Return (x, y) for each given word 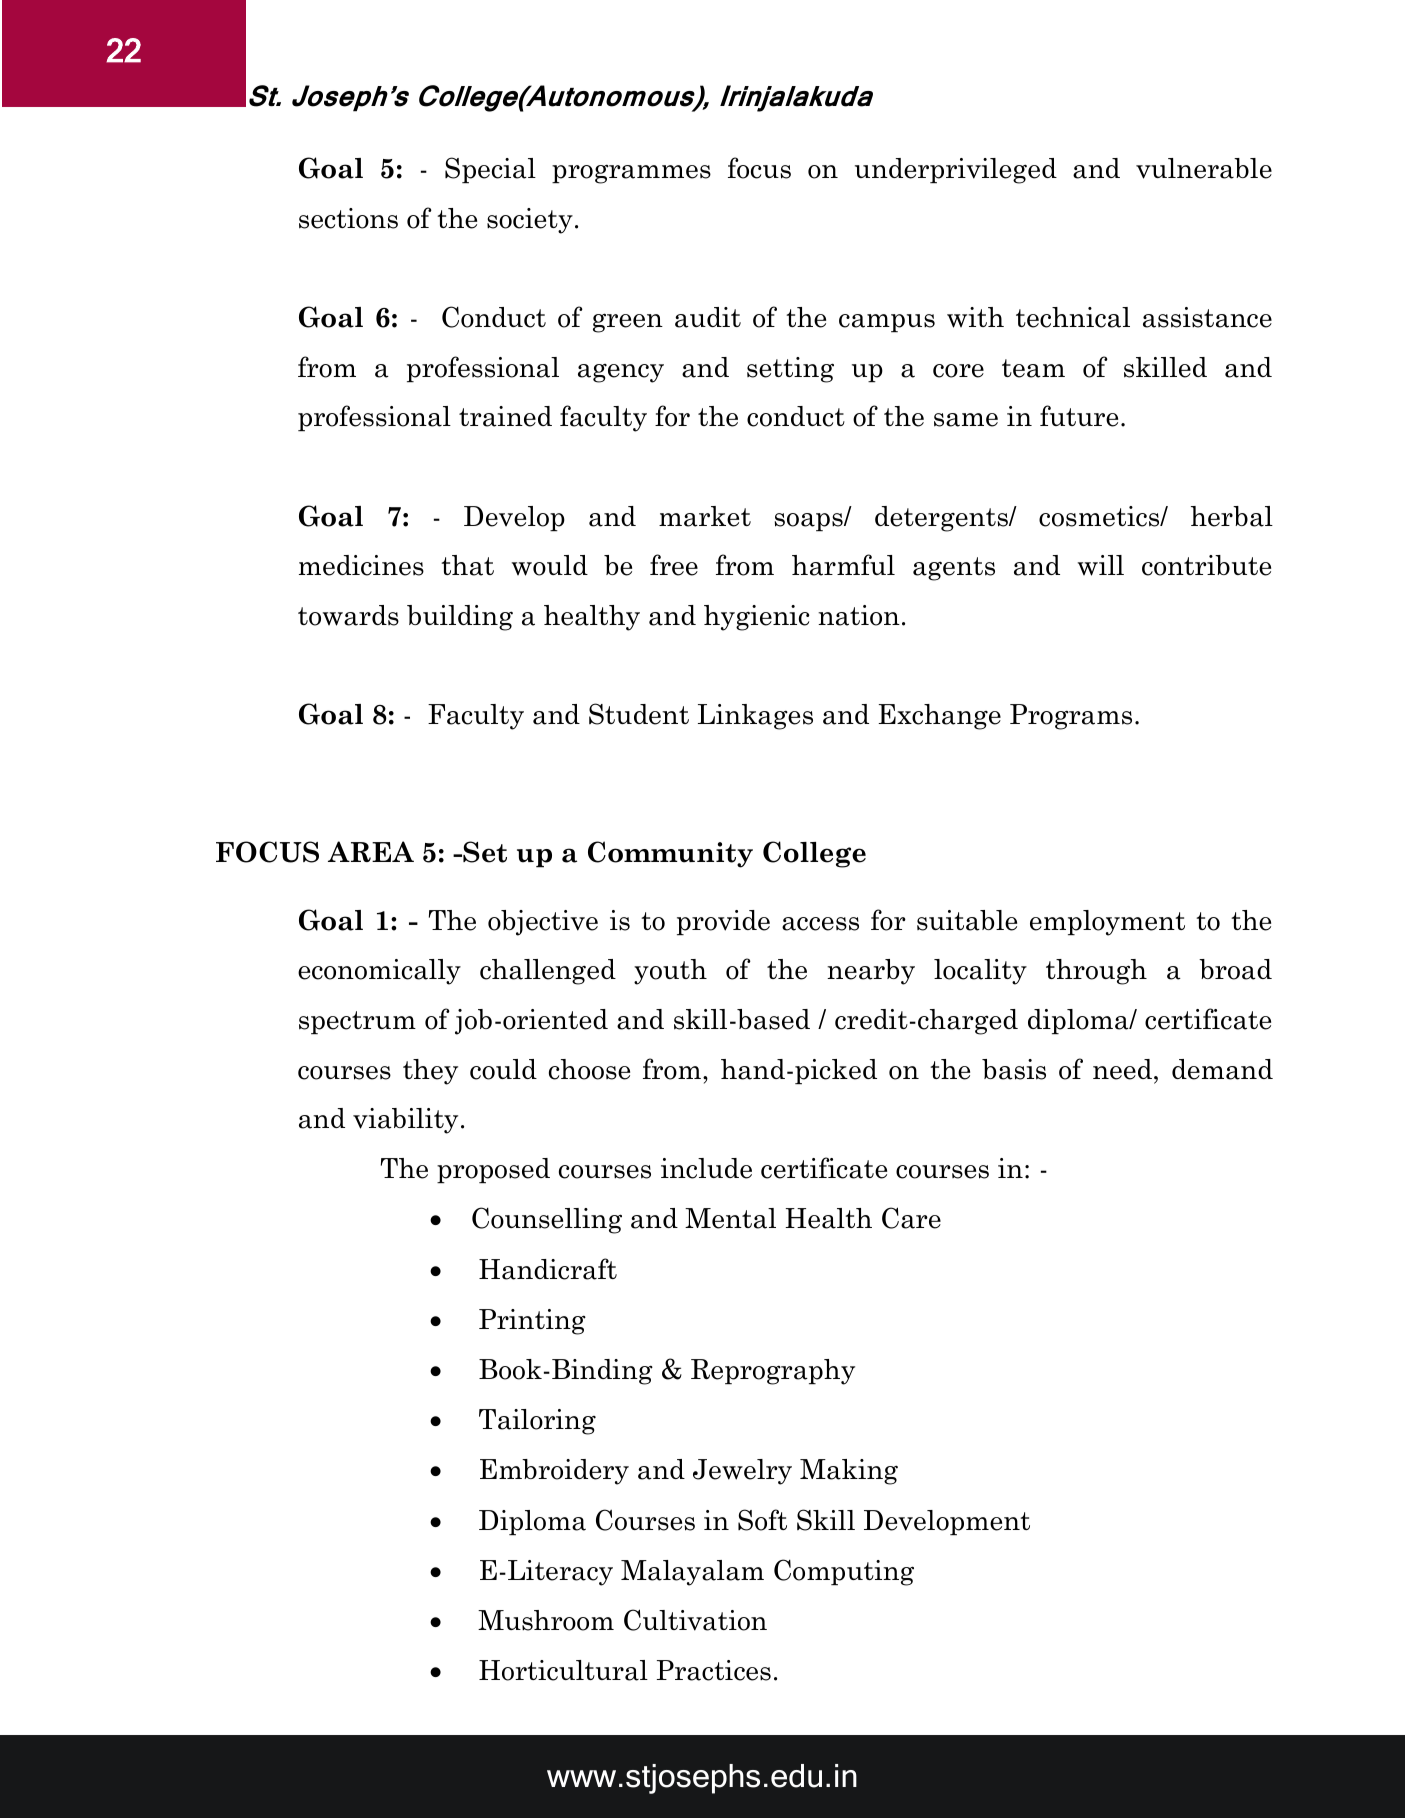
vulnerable (1204, 168)
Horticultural (563, 1670)
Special (490, 170)
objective (543, 923)
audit (708, 317)
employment (1107, 923)
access (820, 924)
